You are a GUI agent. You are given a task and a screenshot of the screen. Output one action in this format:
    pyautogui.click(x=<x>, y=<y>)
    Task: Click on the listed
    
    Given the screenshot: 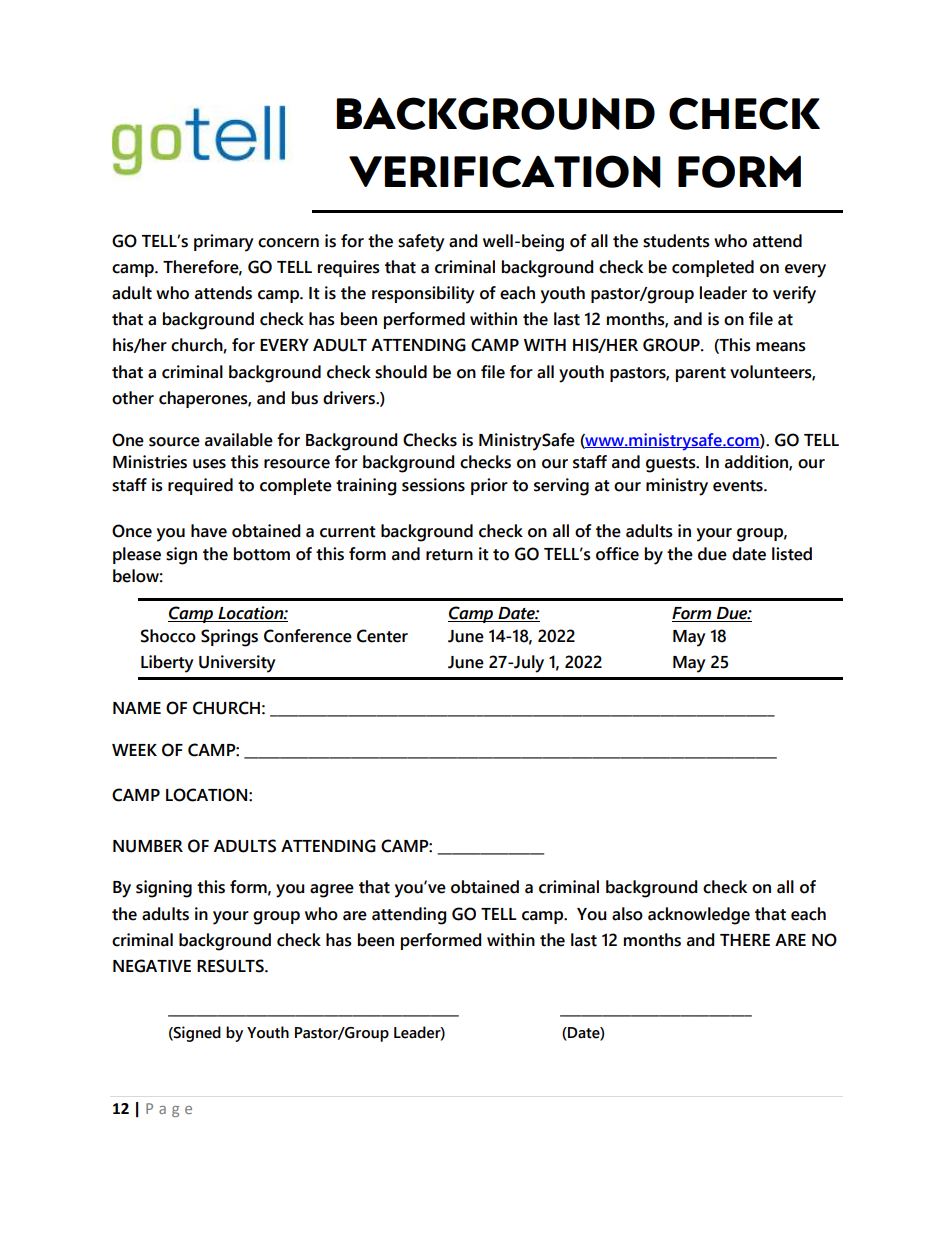 What is the action you would take?
    pyautogui.click(x=792, y=554)
